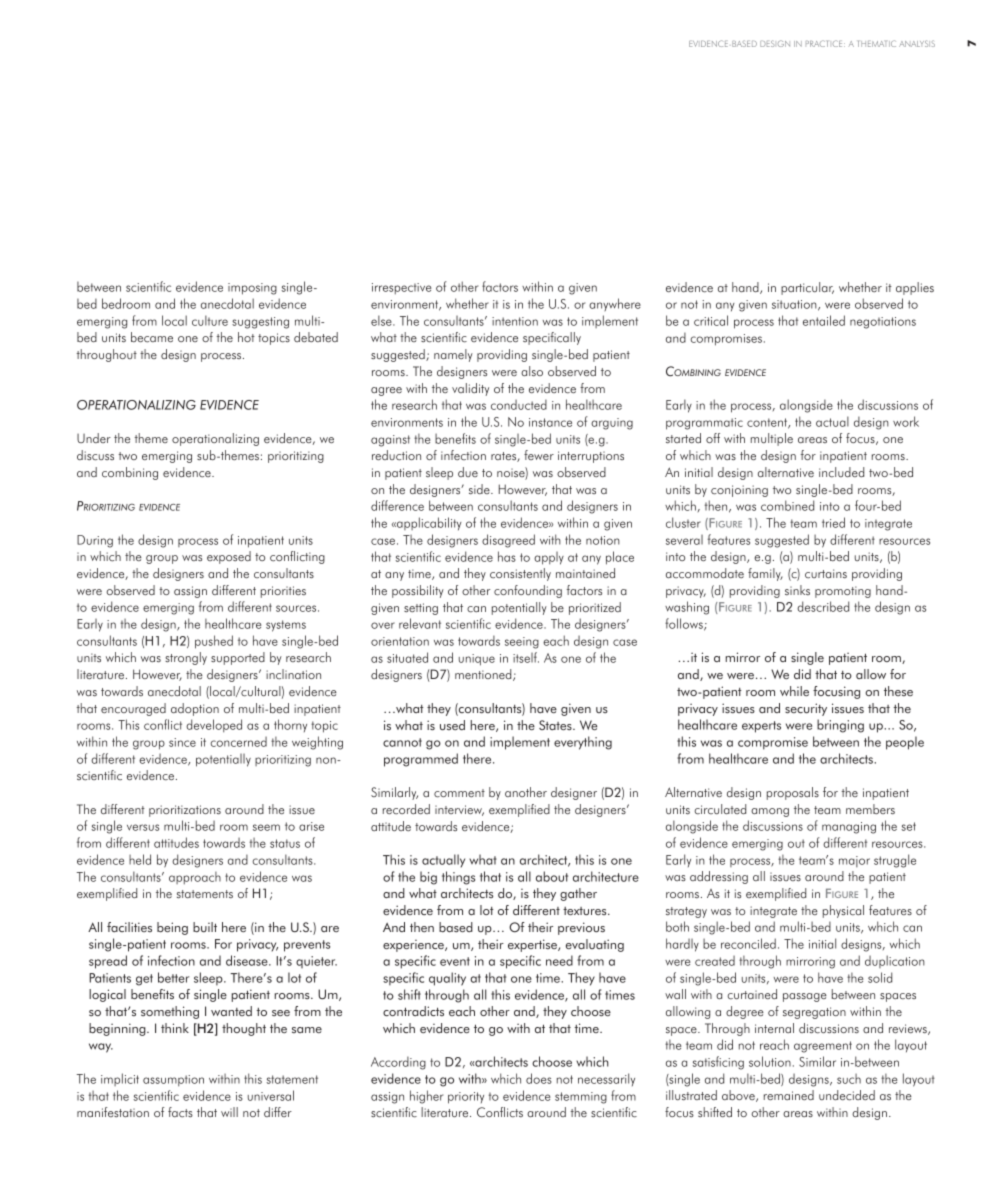 Image resolution: width=1008 pixels, height=1190 pixels. Describe the element at coordinates (877, 43) in the screenshot. I see `THEMATIC` at that location.
